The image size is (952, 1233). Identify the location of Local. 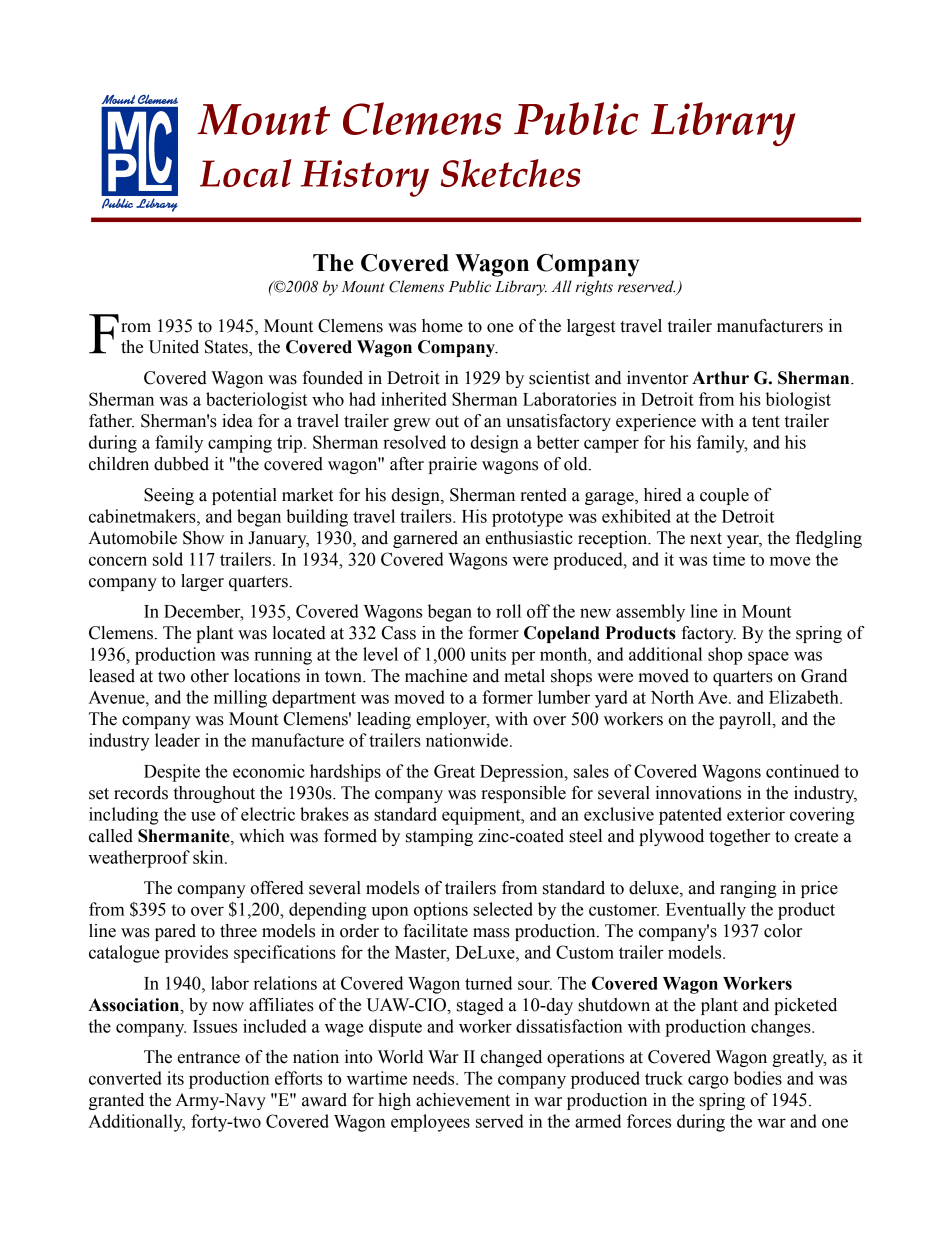
(245, 173).
